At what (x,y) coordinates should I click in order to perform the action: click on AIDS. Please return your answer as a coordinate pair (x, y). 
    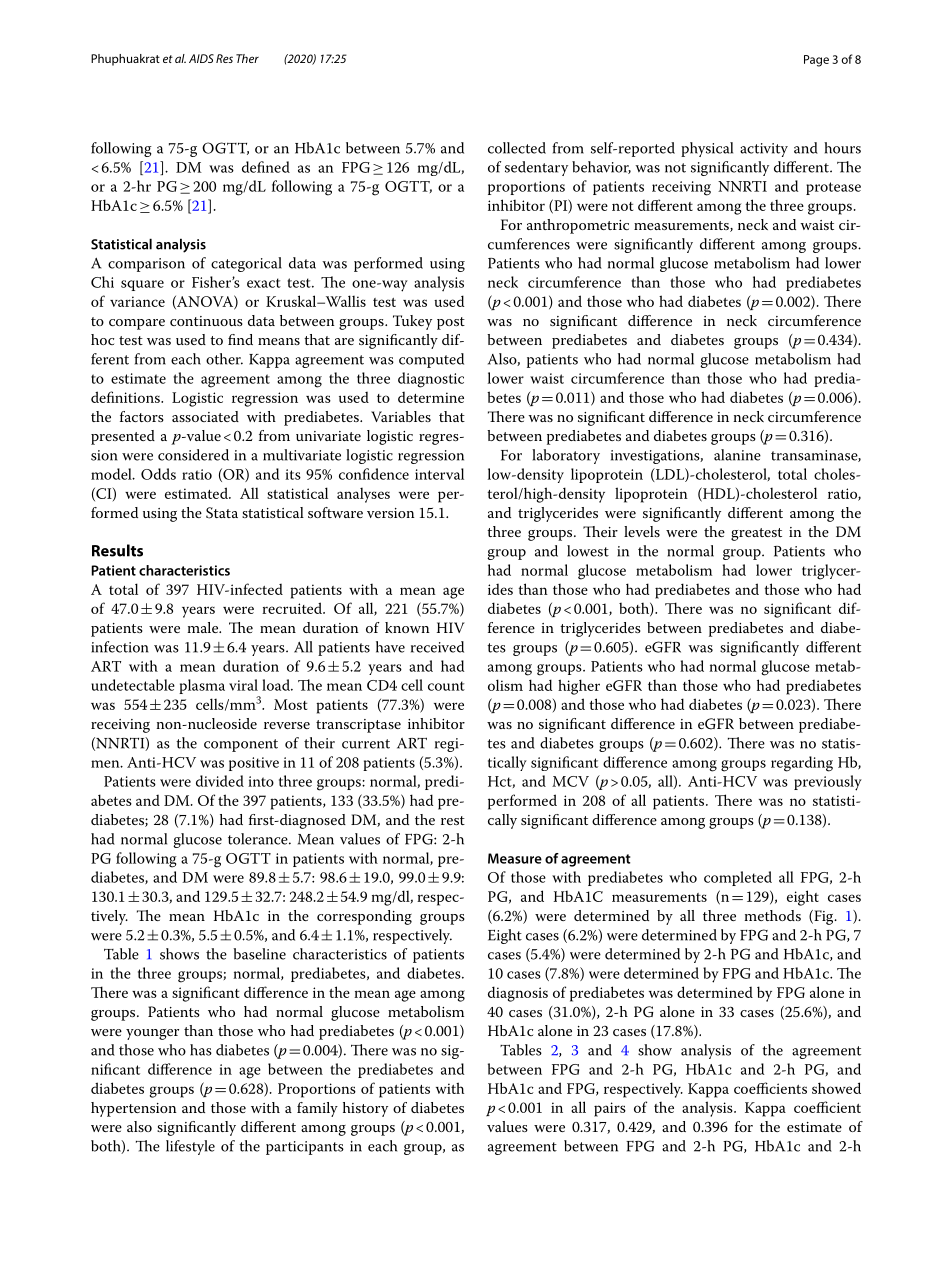
    Looking at the image, I should click on (201, 58).
